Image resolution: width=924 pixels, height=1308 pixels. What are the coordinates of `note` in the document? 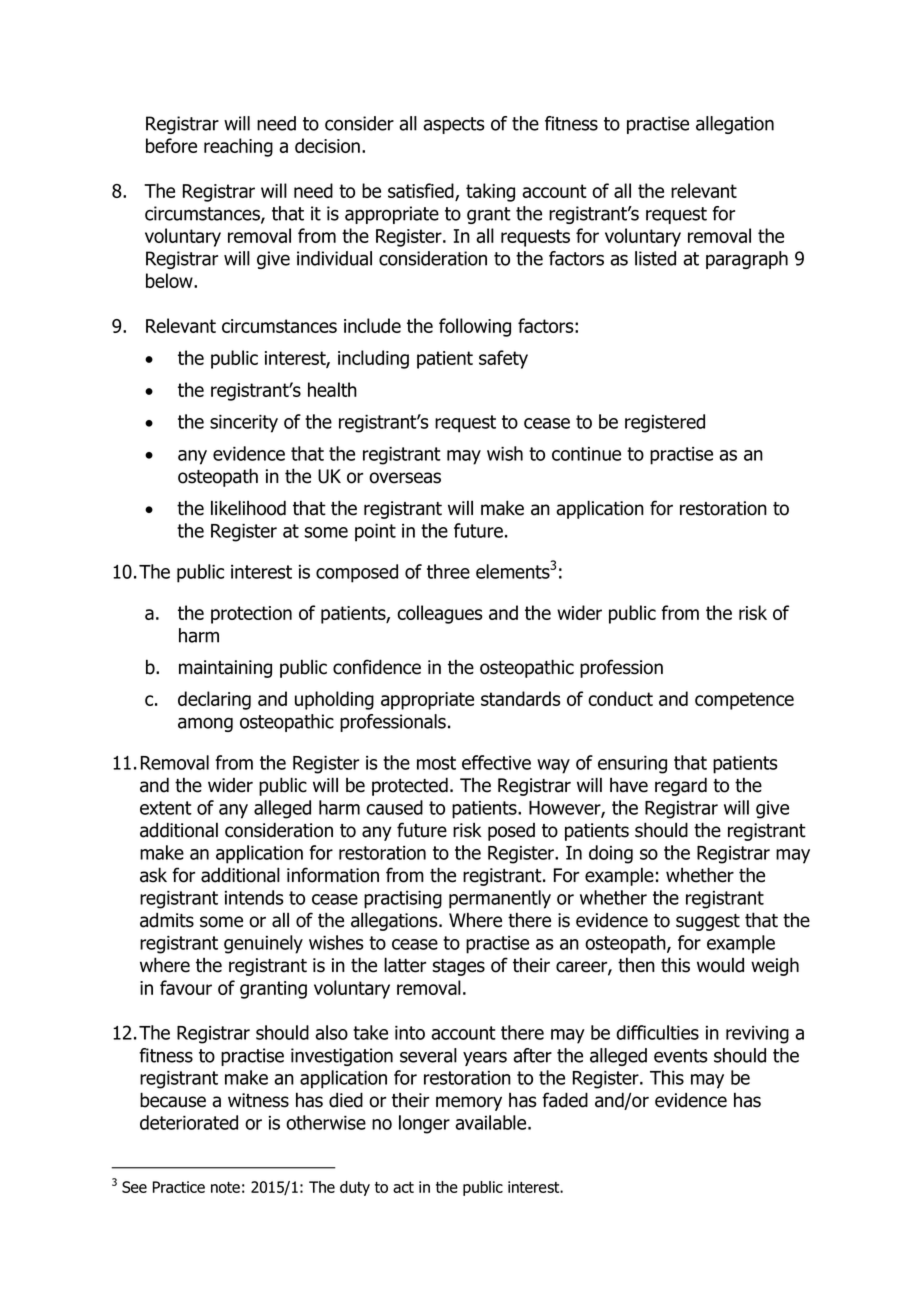 It's located at (225, 1187).
